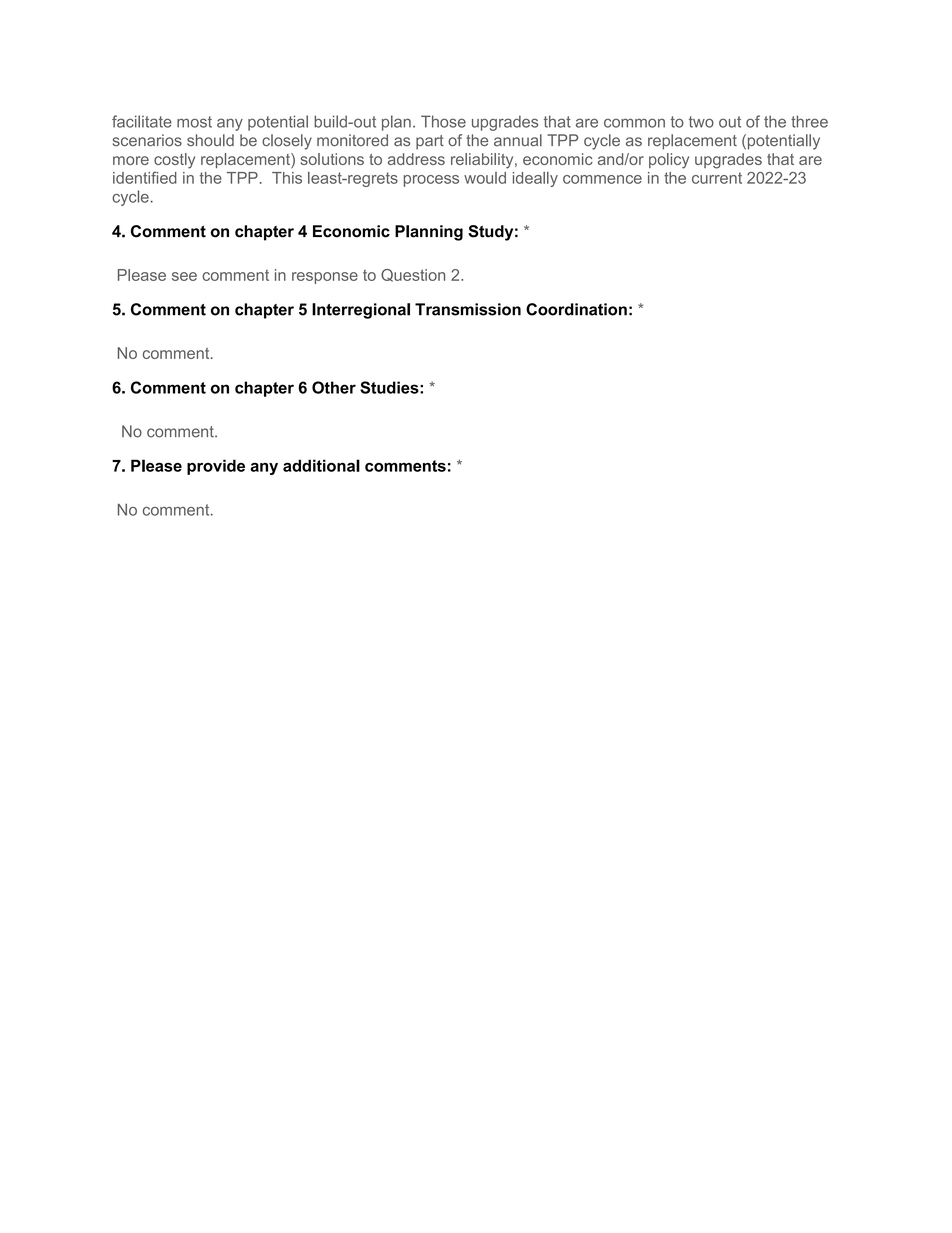 This image has width=952, height=1233. Describe the element at coordinates (468, 309) in the image. I see `Transmission` at that location.
